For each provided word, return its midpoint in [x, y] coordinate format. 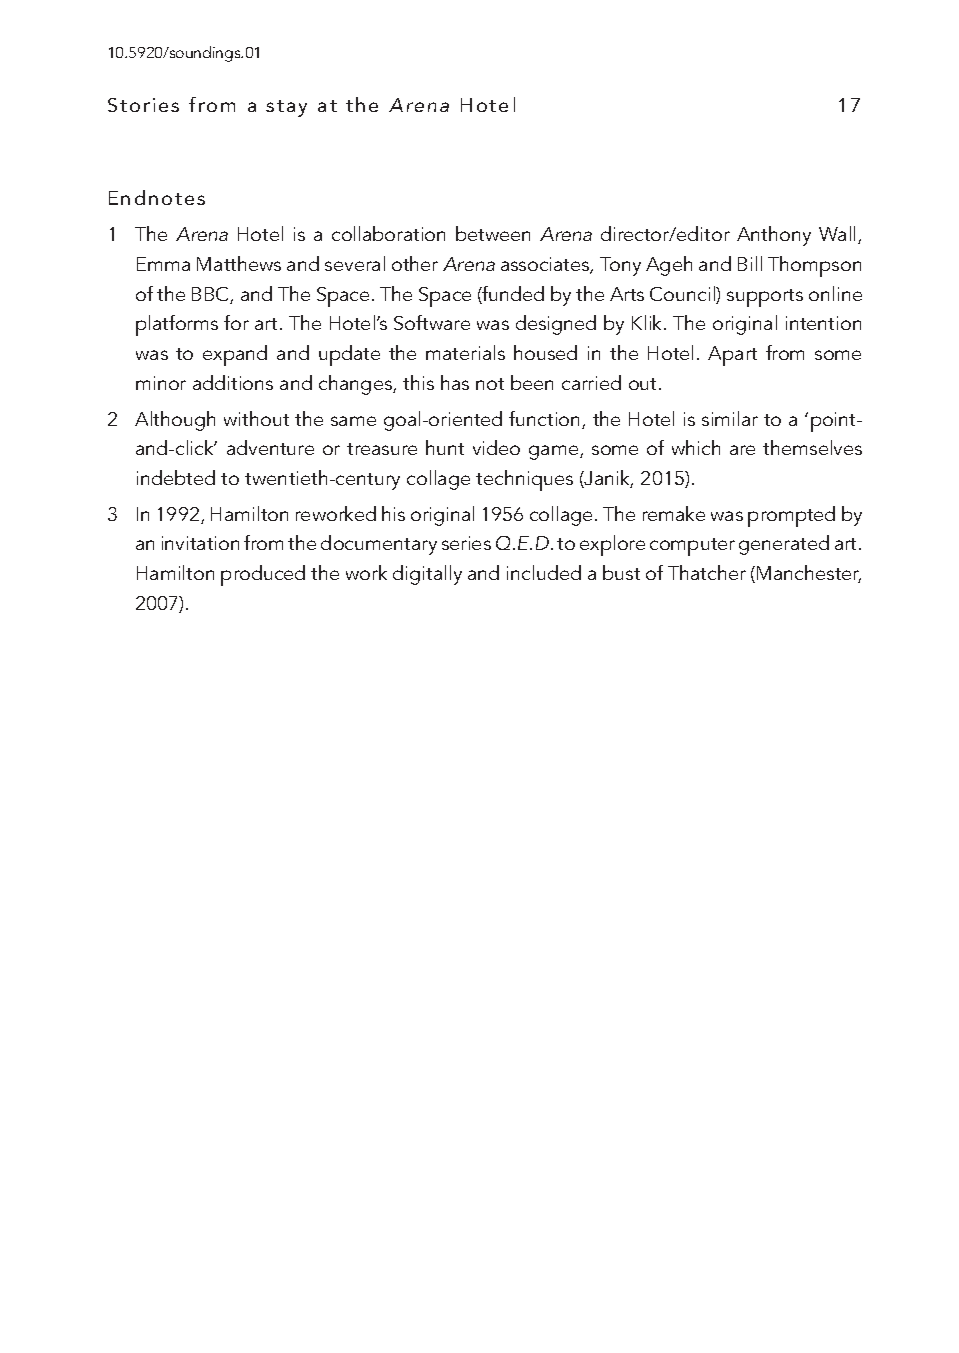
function [546, 420]
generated [784, 545]
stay [286, 108]
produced [263, 575]
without [256, 418]
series [466, 543]
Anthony [774, 236]
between [493, 233]
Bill [750, 263]
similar [730, 418]
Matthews [239, 263]
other [415, 263]
